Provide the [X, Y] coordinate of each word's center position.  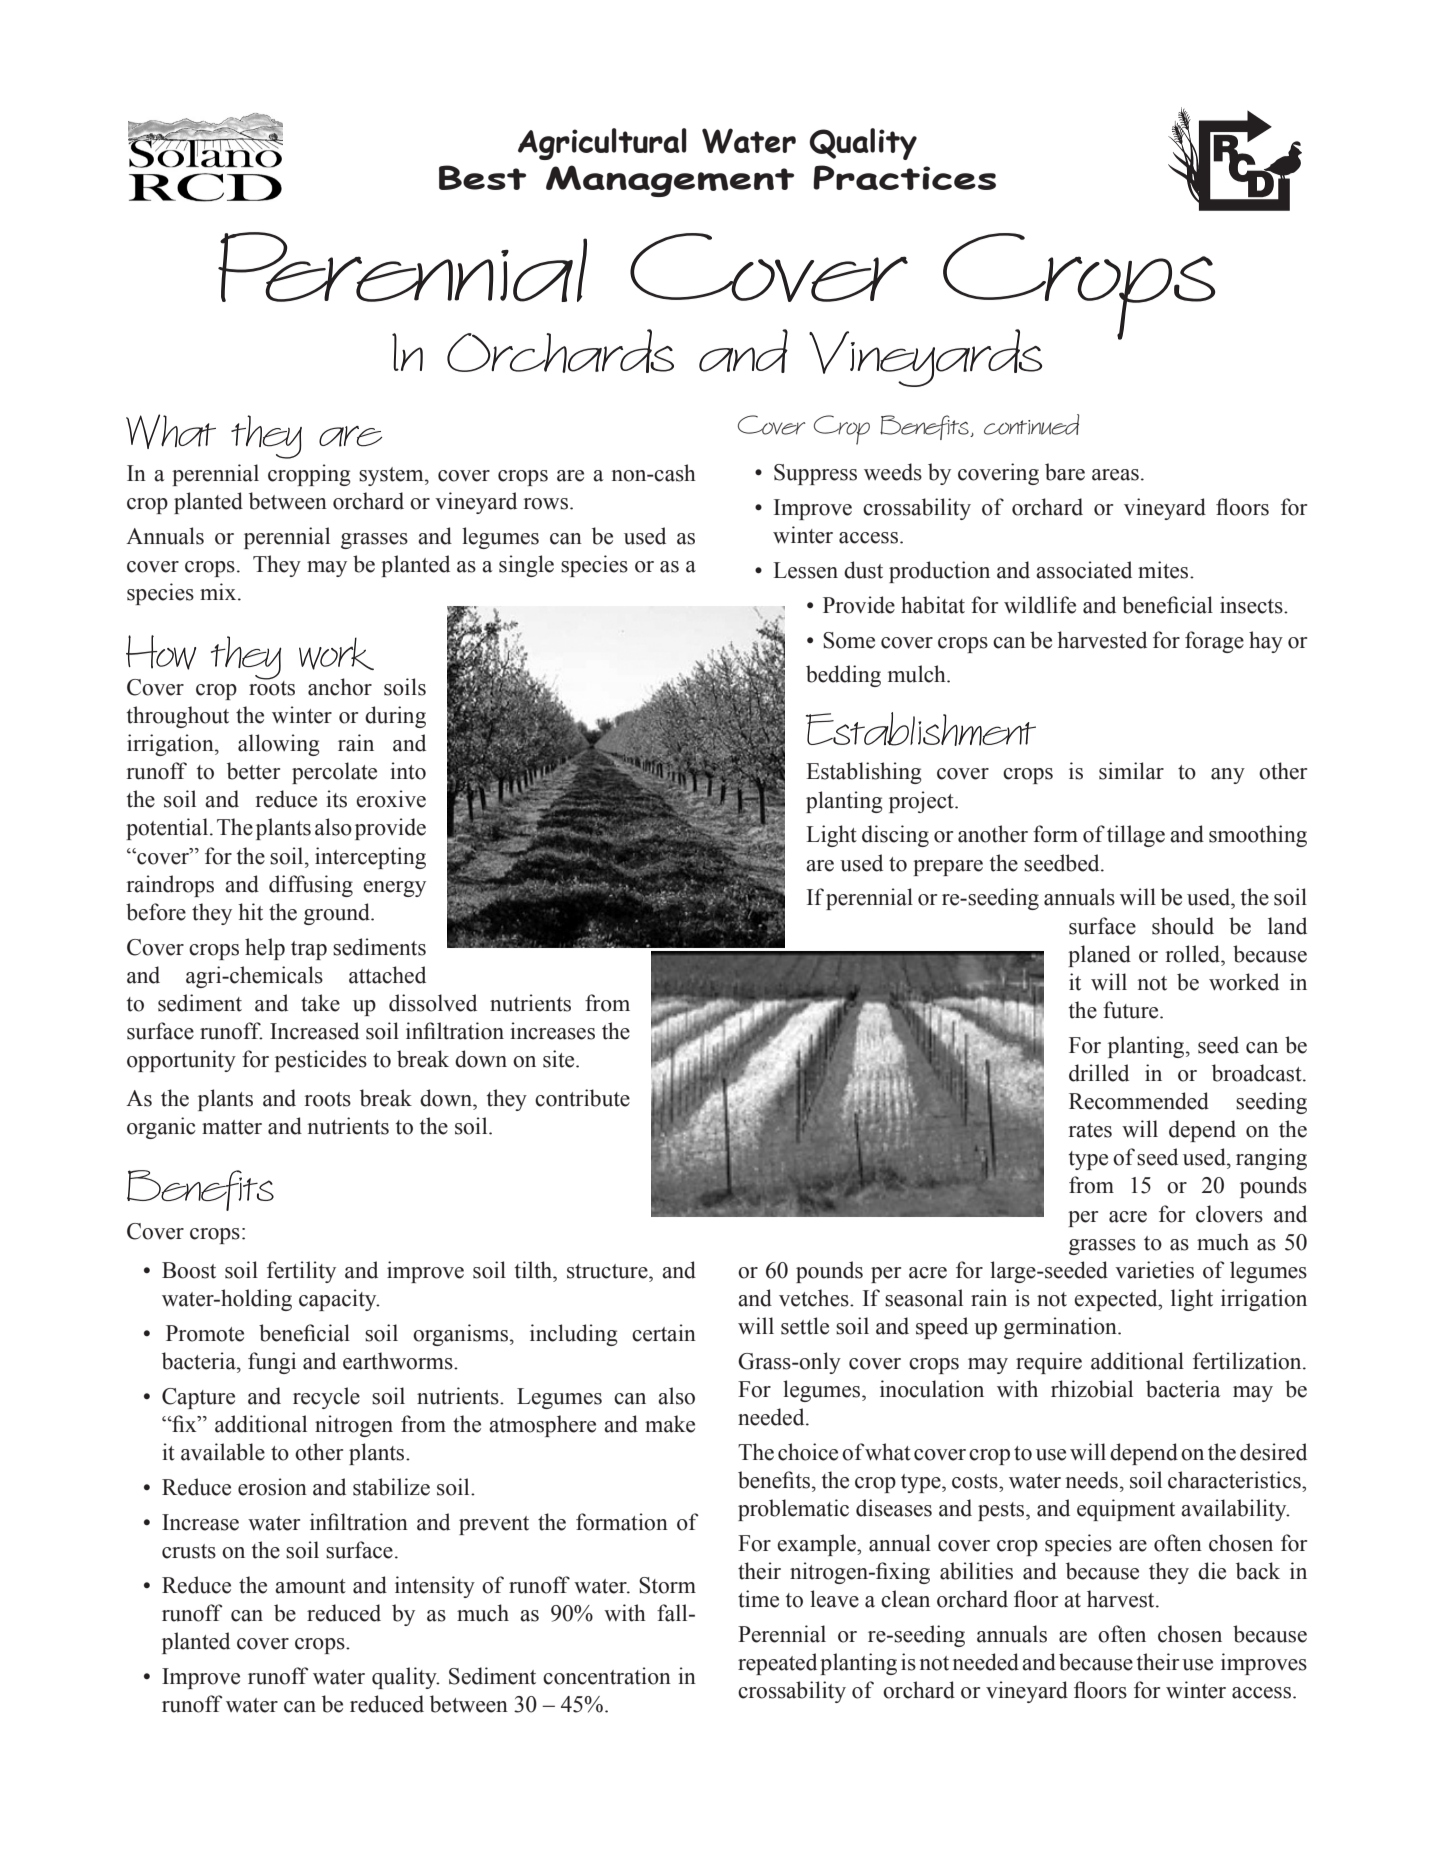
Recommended [1139, 1101]
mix [219, 591]
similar [1131, 771]
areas [1115, 475]
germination [1061, 1328]
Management [670, 181]
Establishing [864, 773]
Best [482, 177]
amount [310, 1586]
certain [664, 1333]
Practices [904, 177]
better [253, 771]
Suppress [815, 474]
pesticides [321, 1061]
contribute [582, 1098]
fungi [272, 1363]
